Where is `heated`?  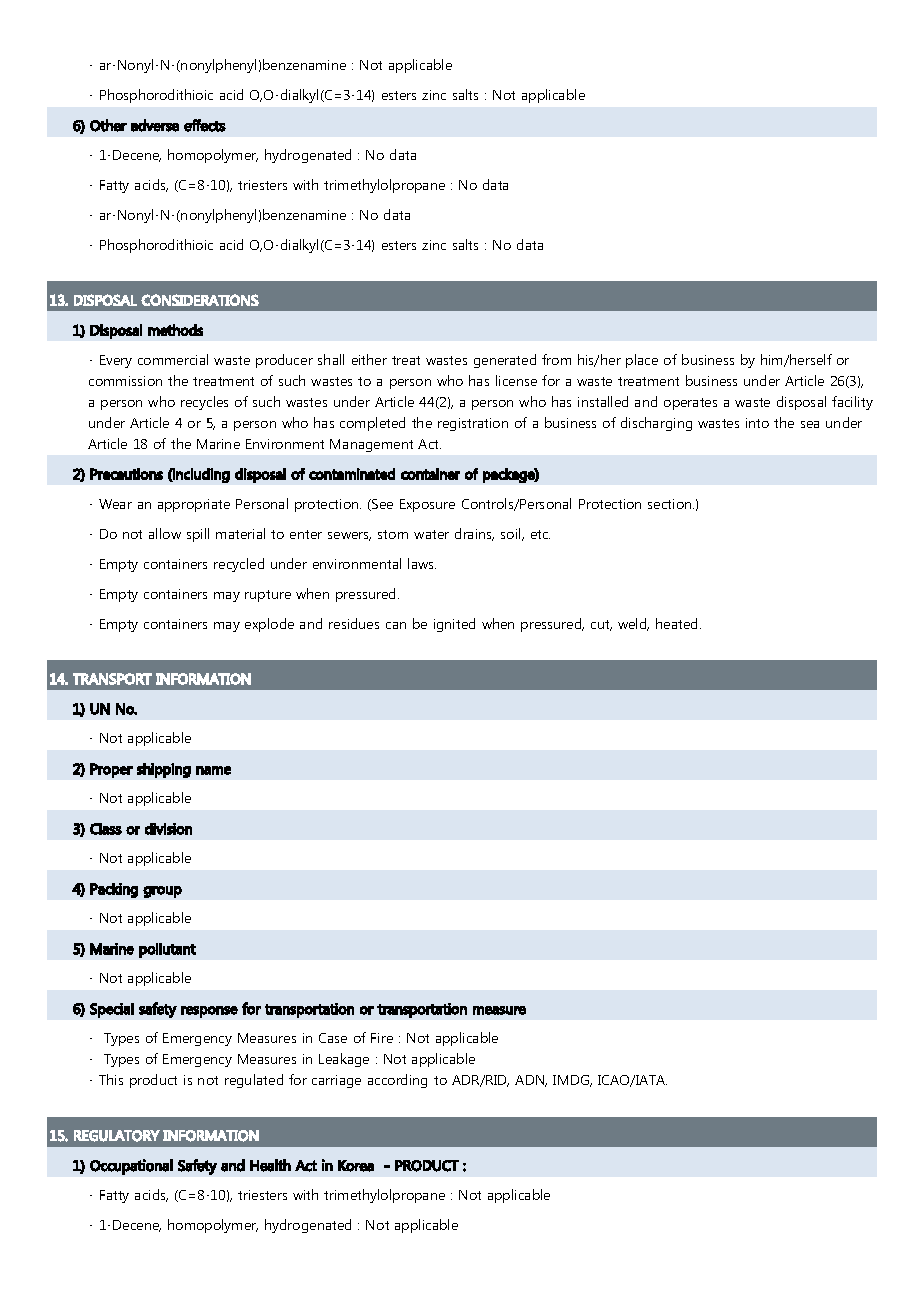 heated is located at coordinates (676, 623).
